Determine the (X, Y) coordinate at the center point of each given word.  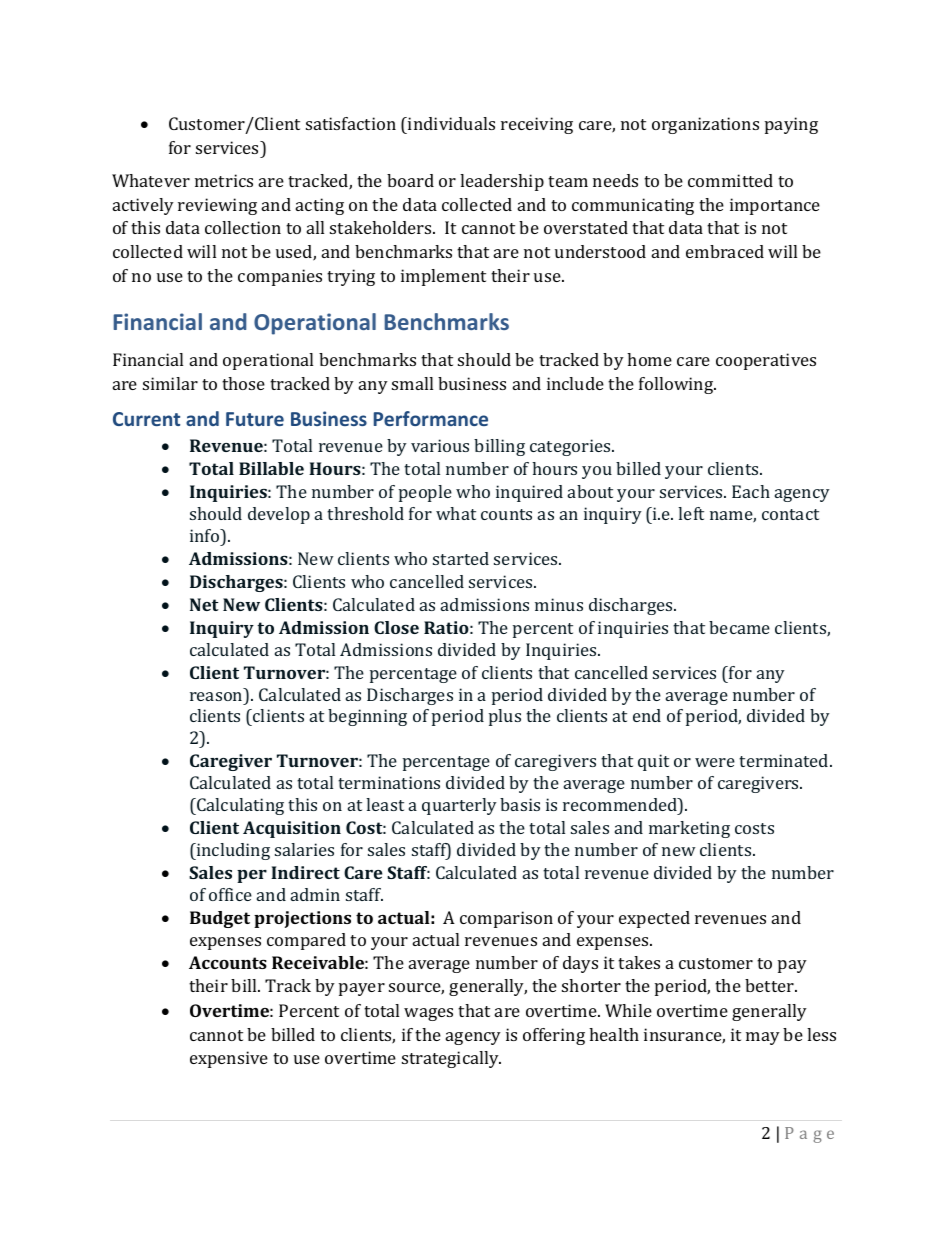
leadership (502, 182)
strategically (451, 1059)
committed (730, 180)
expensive (229, 1059)
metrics (224, 180)
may (763, 1038)
